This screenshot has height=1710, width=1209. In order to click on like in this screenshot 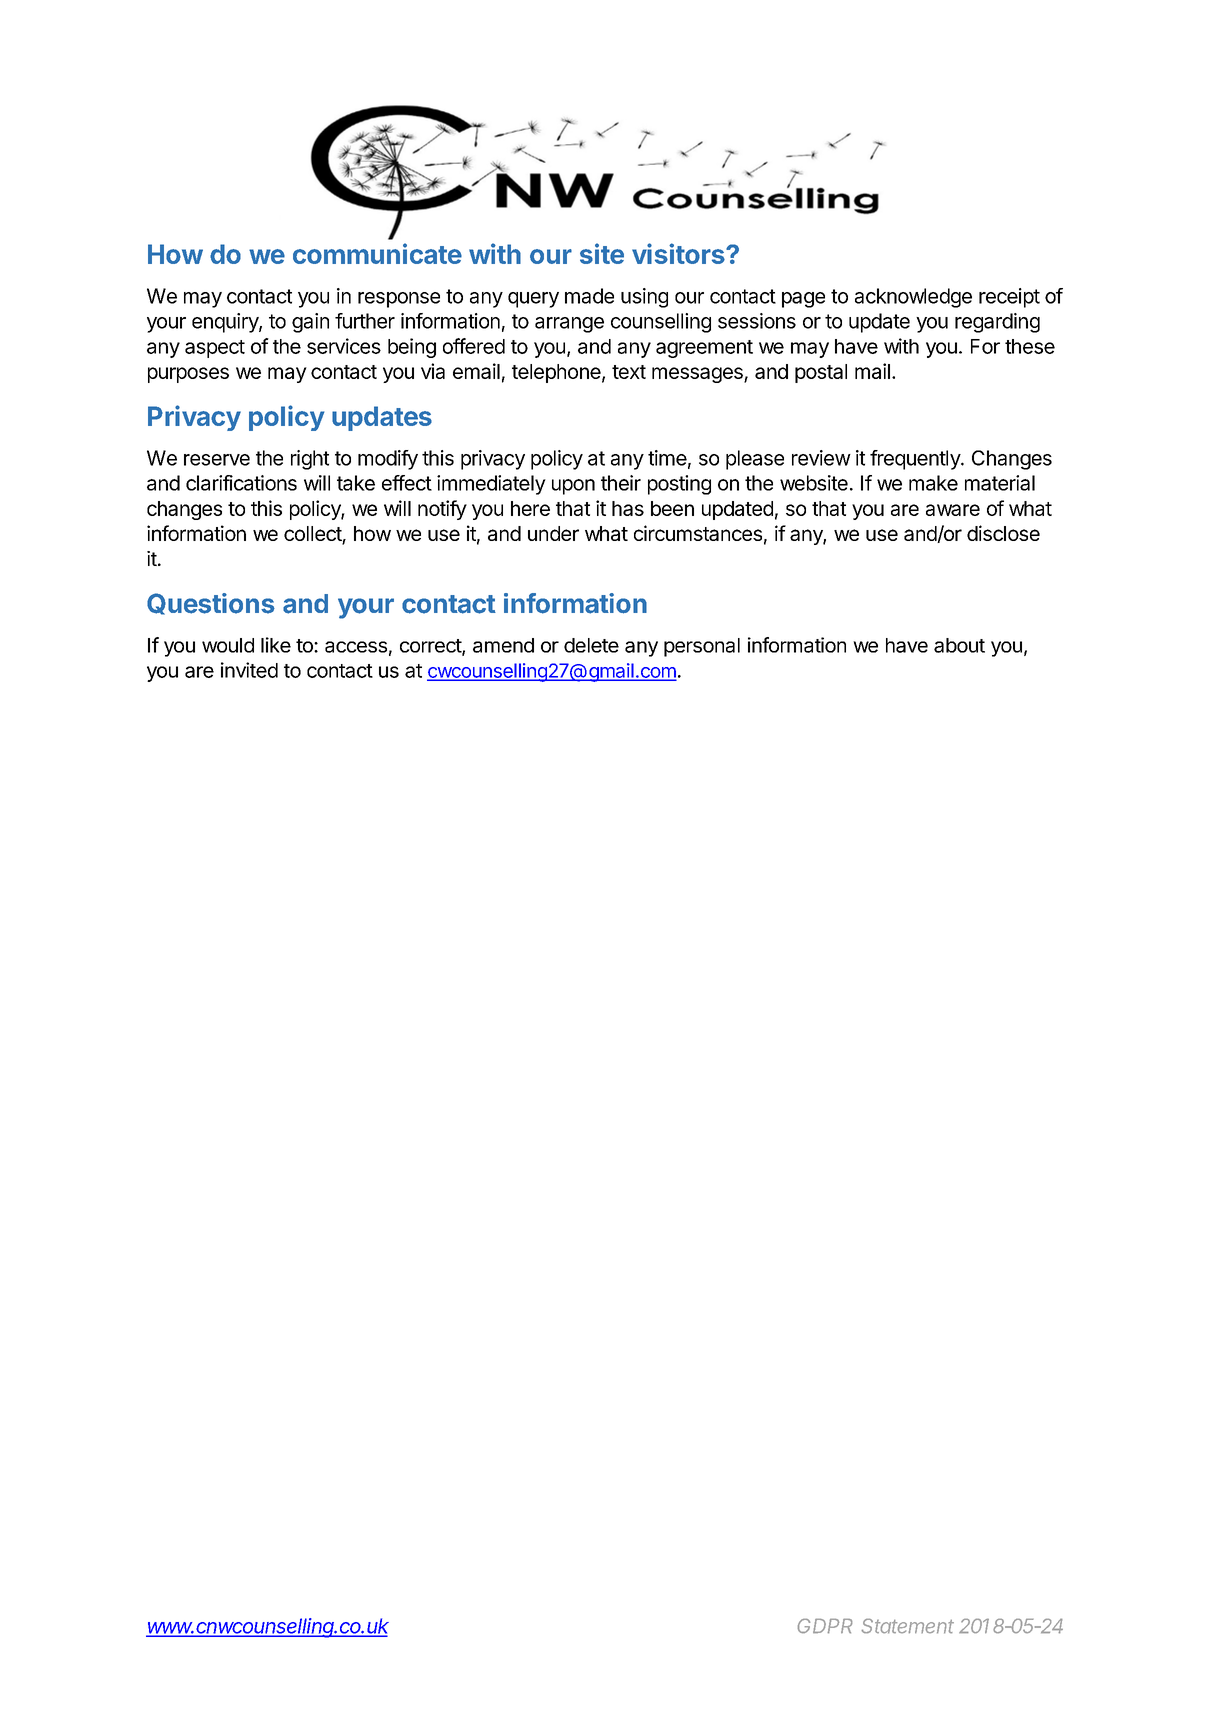, I will do `click(276, 645)`.
